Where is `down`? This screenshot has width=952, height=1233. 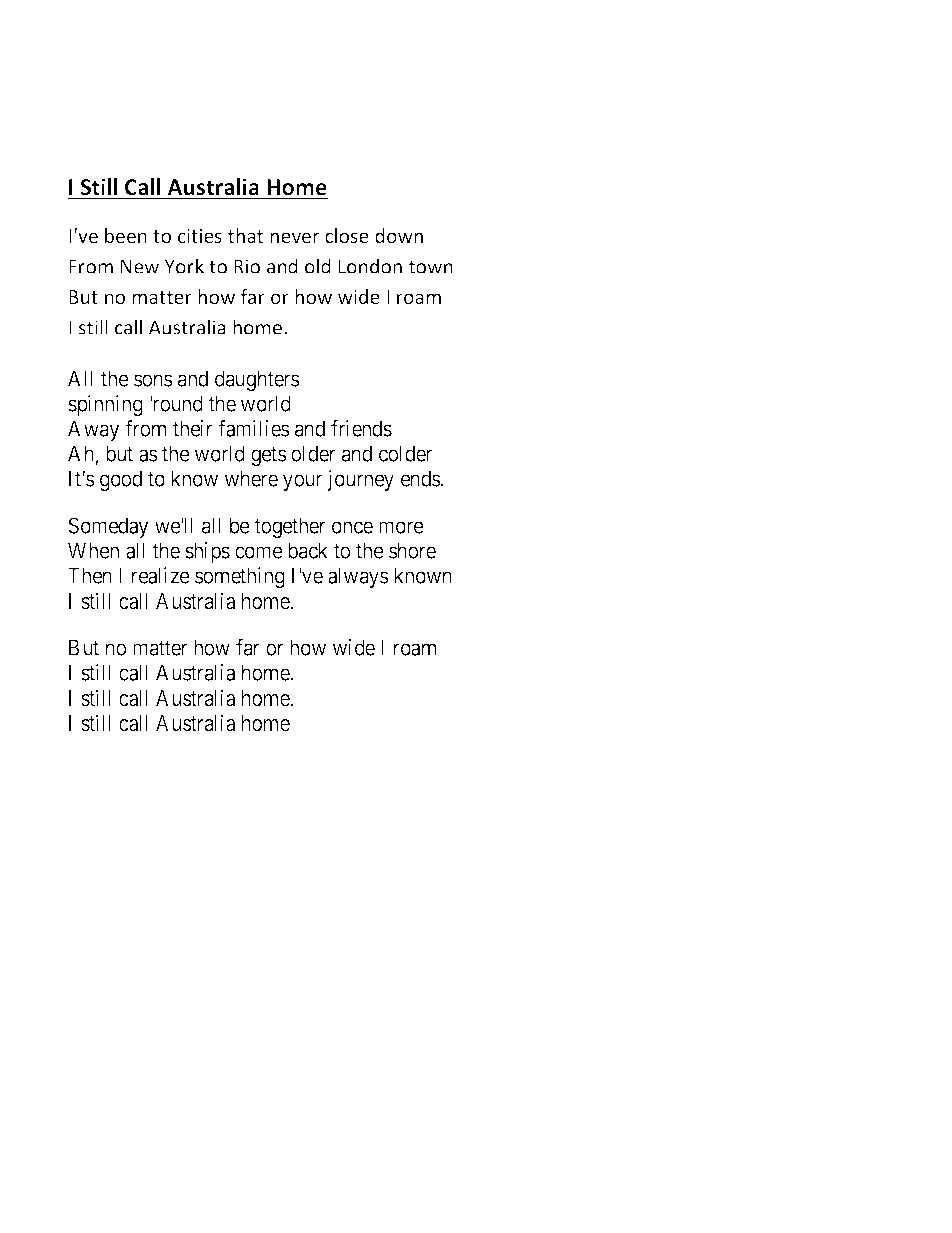
down is located at coordinates (399, 235).
